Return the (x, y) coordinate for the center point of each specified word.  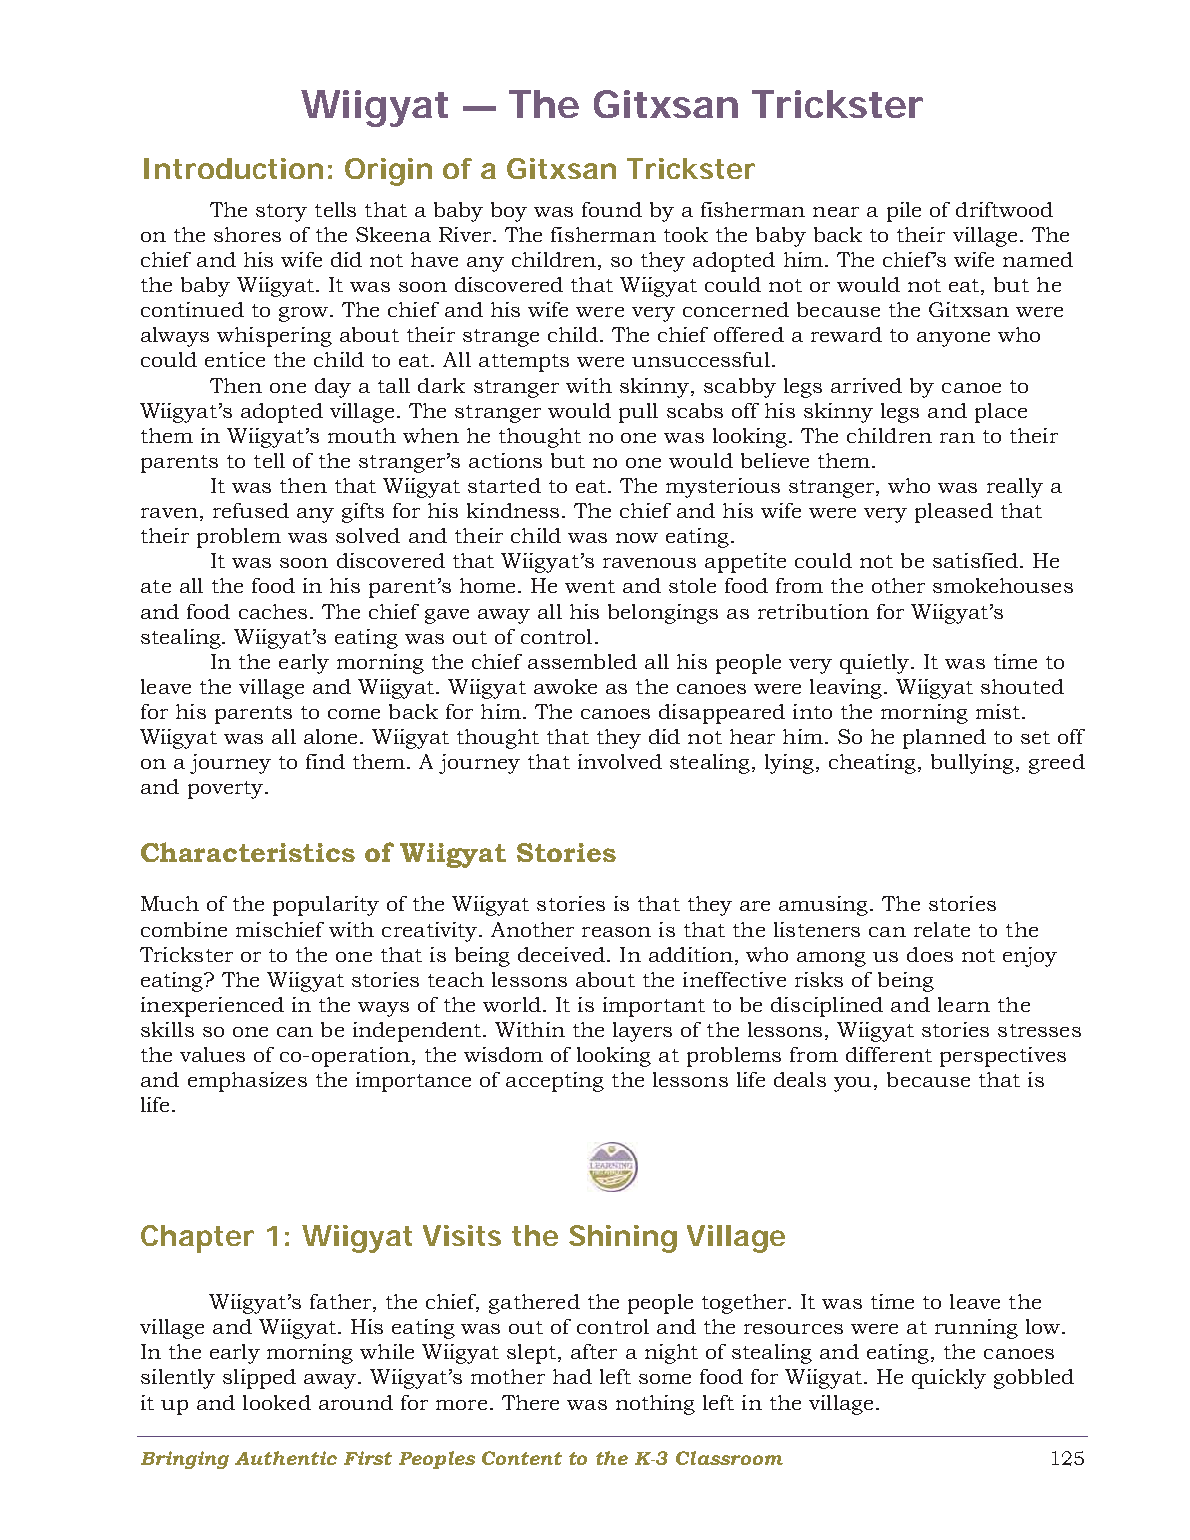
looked (277, 1402)
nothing (655, 1405)
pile (904, 212)
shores (247, 234)
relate (942, 929)
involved (620, 761)
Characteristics (248, 852)
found (612, 209)
